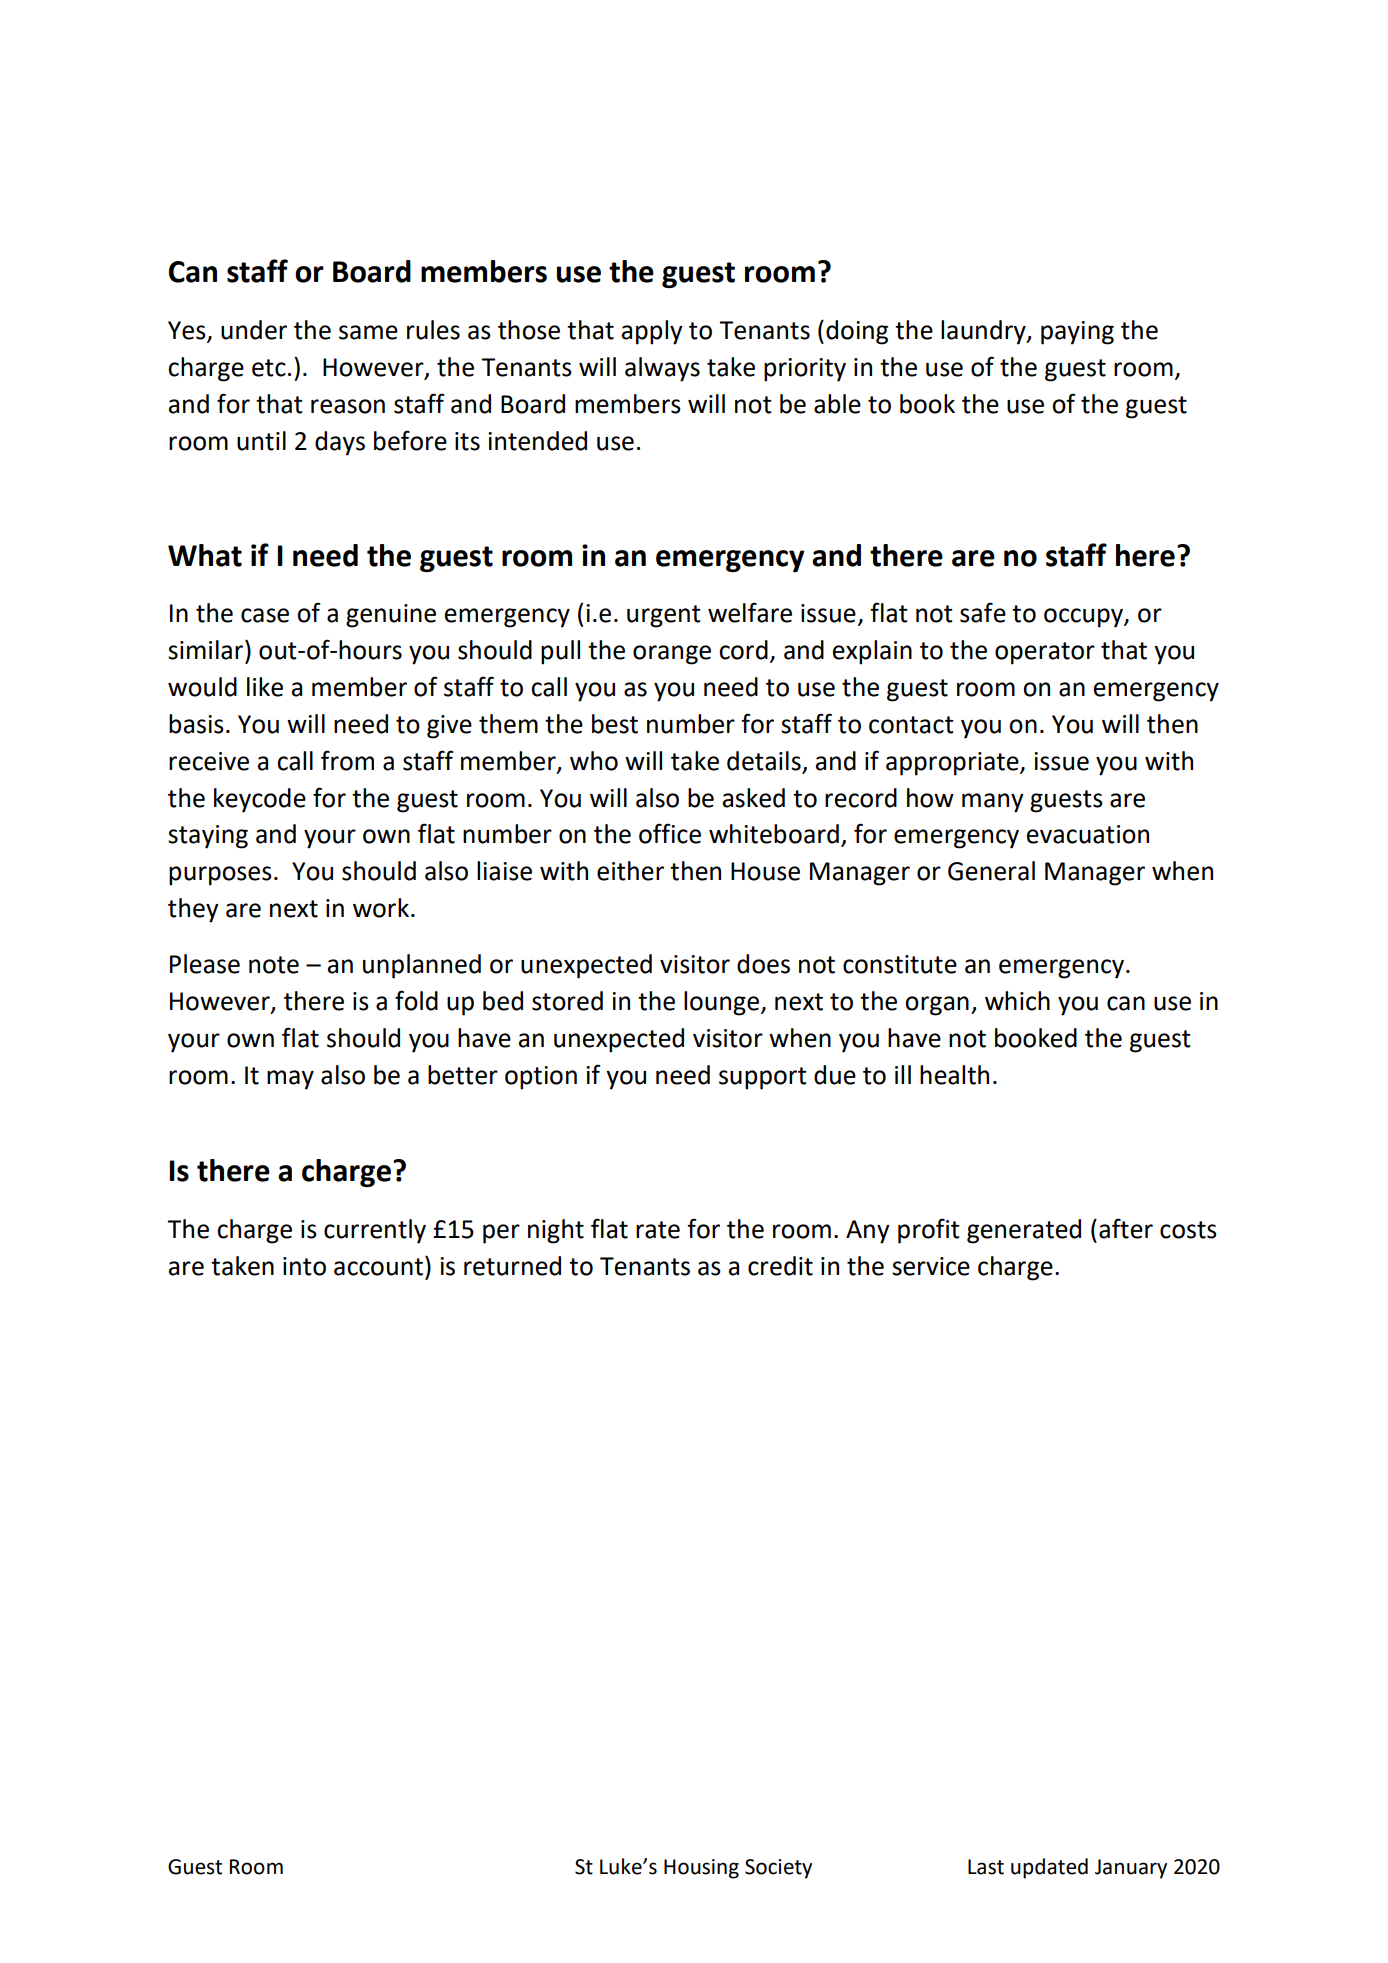 Image resolution: width=1388 pixels, height=1963 pixels. I want to click on Society, so click(778, 1869).
